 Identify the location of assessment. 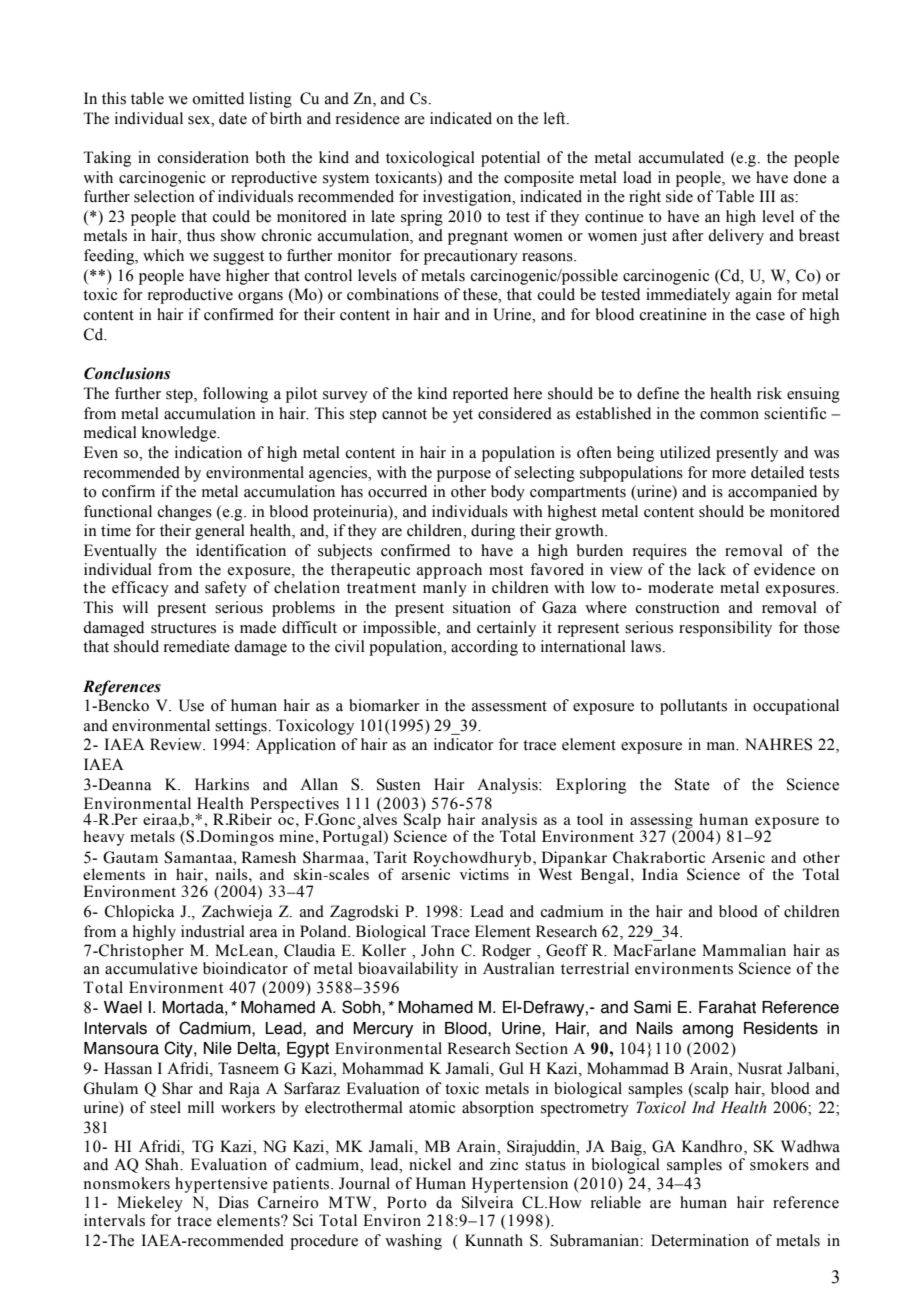
(509, 706).
